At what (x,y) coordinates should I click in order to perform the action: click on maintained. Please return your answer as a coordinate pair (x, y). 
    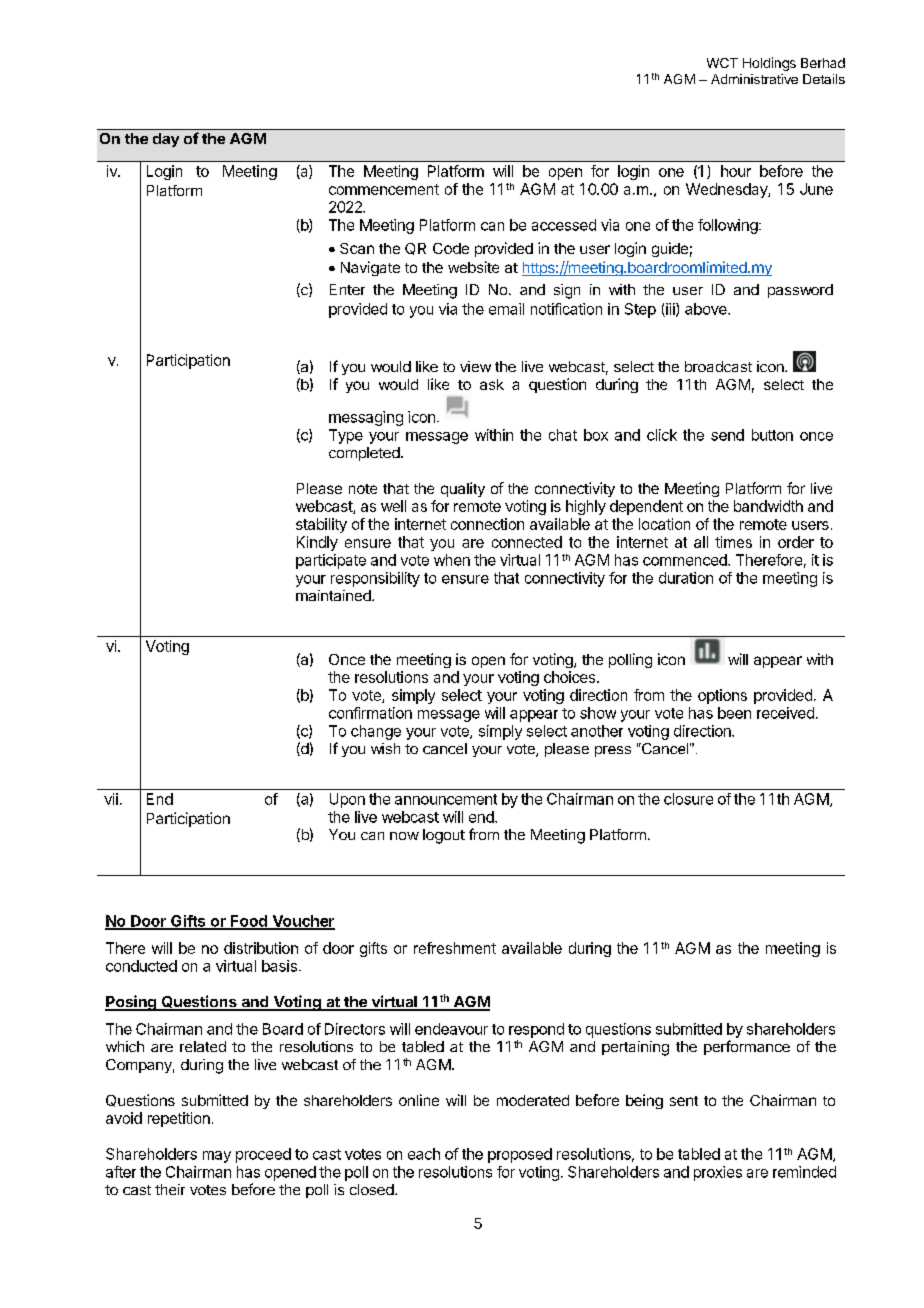
    Looking at the image, I should click on (334, 595).
